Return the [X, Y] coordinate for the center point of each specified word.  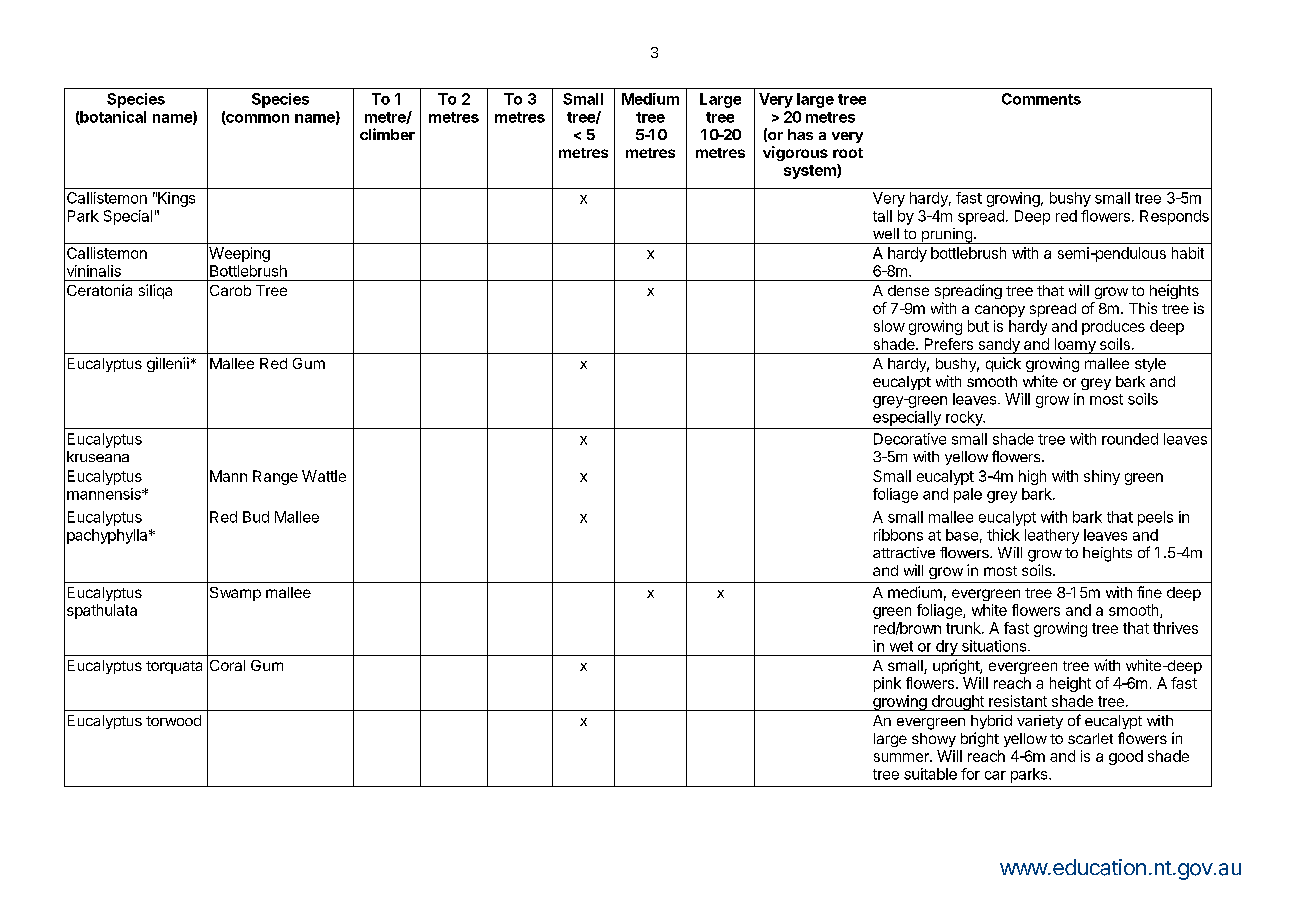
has [800, 134]
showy [934, 740]
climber [387, 134]
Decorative [910, 439]
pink [887, 684]
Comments [1041, 99]
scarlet [1090, 738]
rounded [1130, 439]
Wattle [324, 476]
